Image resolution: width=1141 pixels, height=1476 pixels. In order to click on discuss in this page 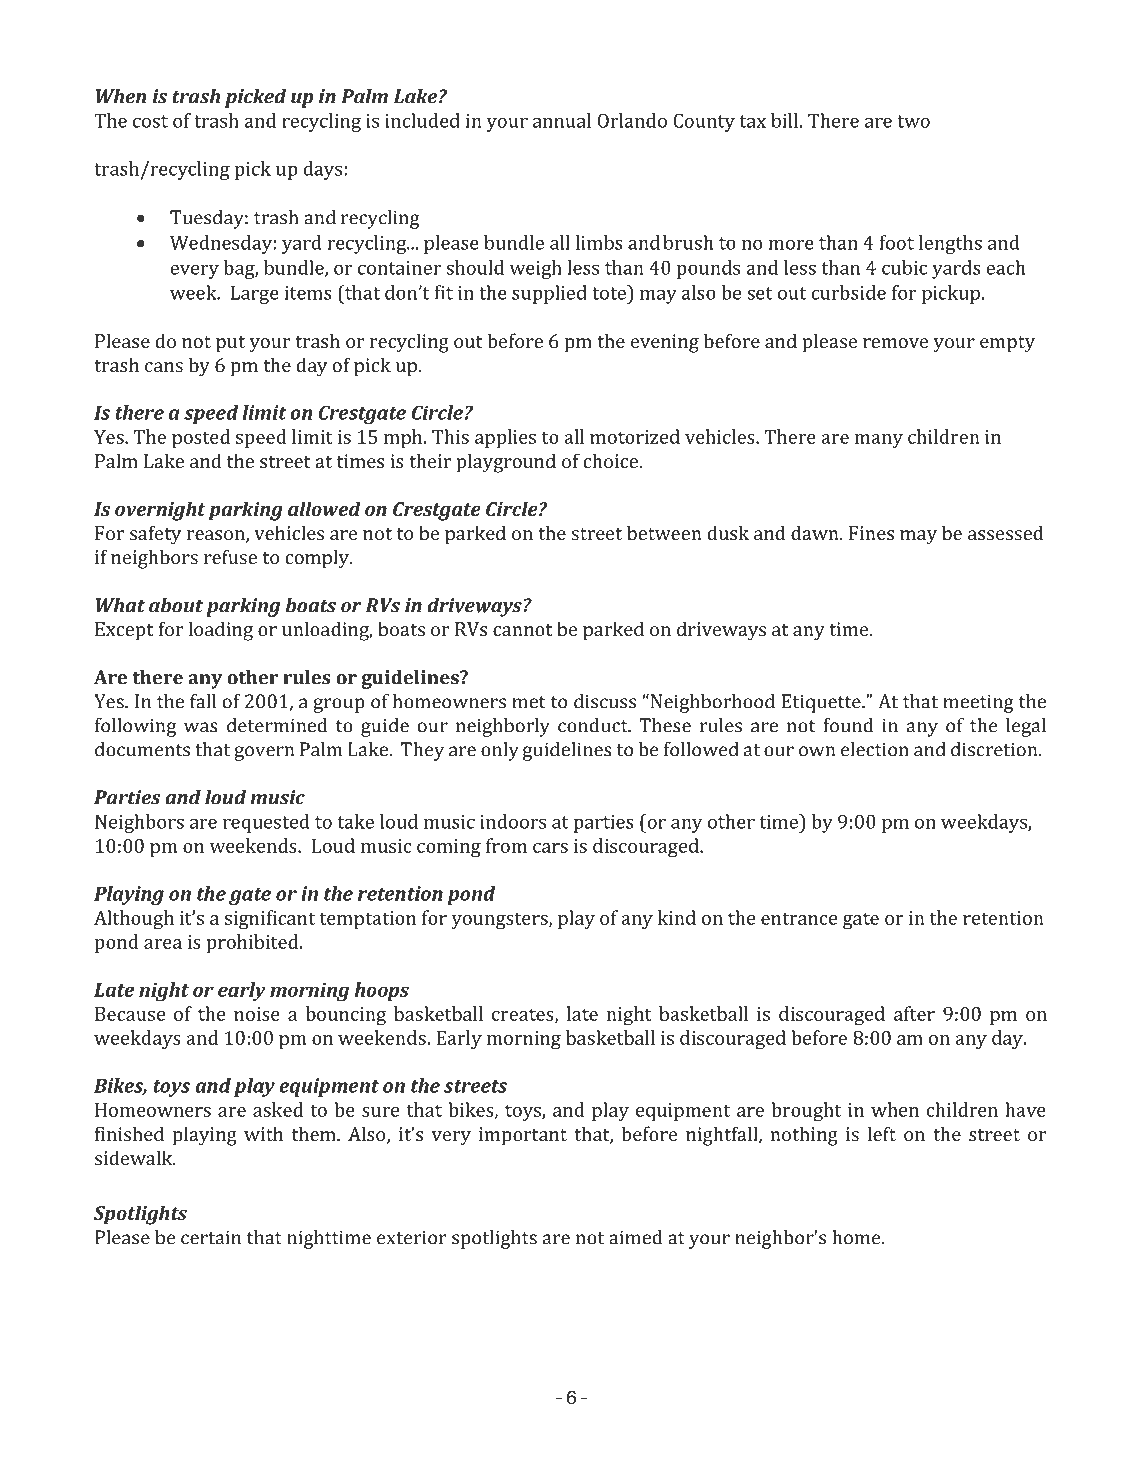, I will do `click(605, 701)`.
